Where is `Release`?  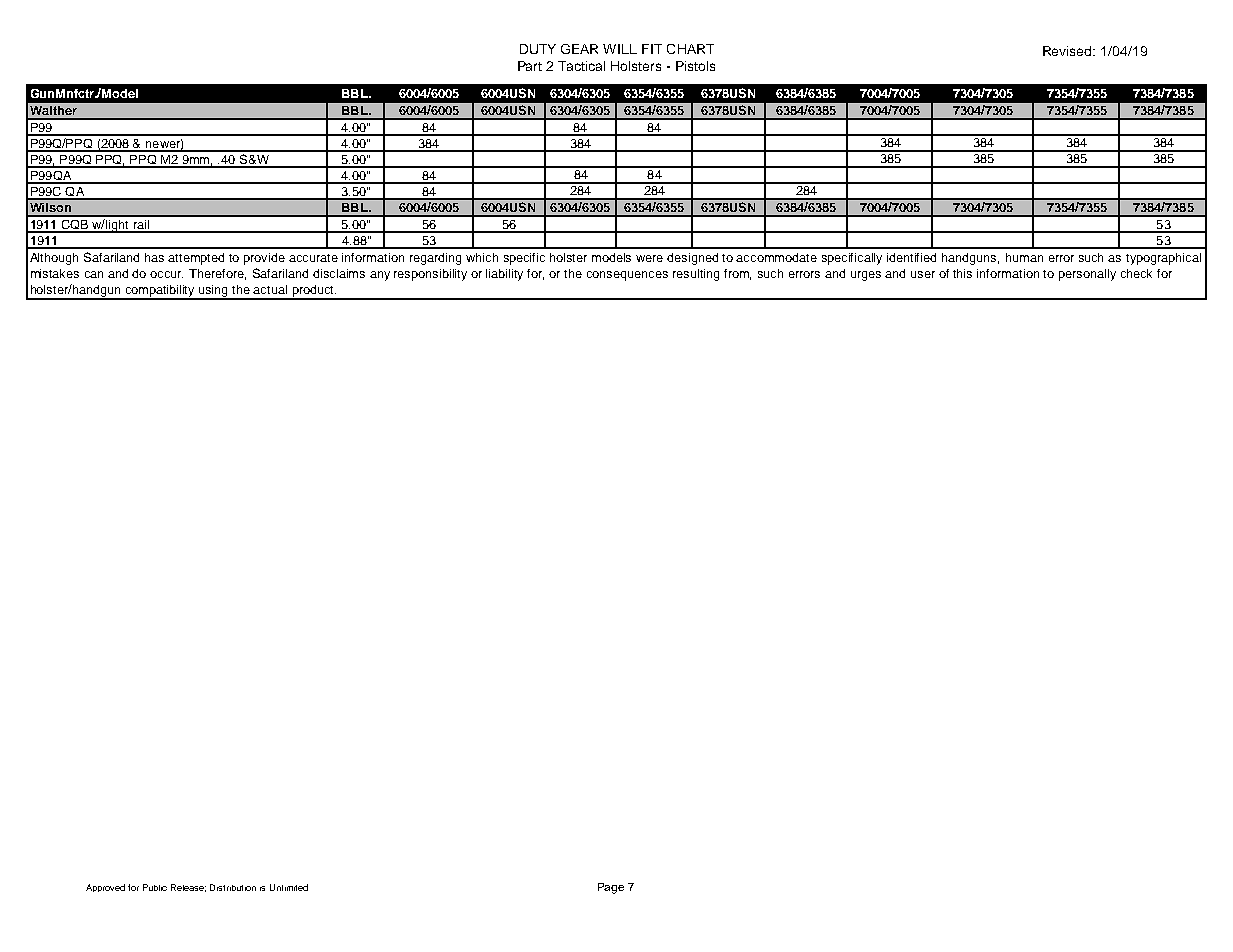 Release is located at coordinates (188, 888).
